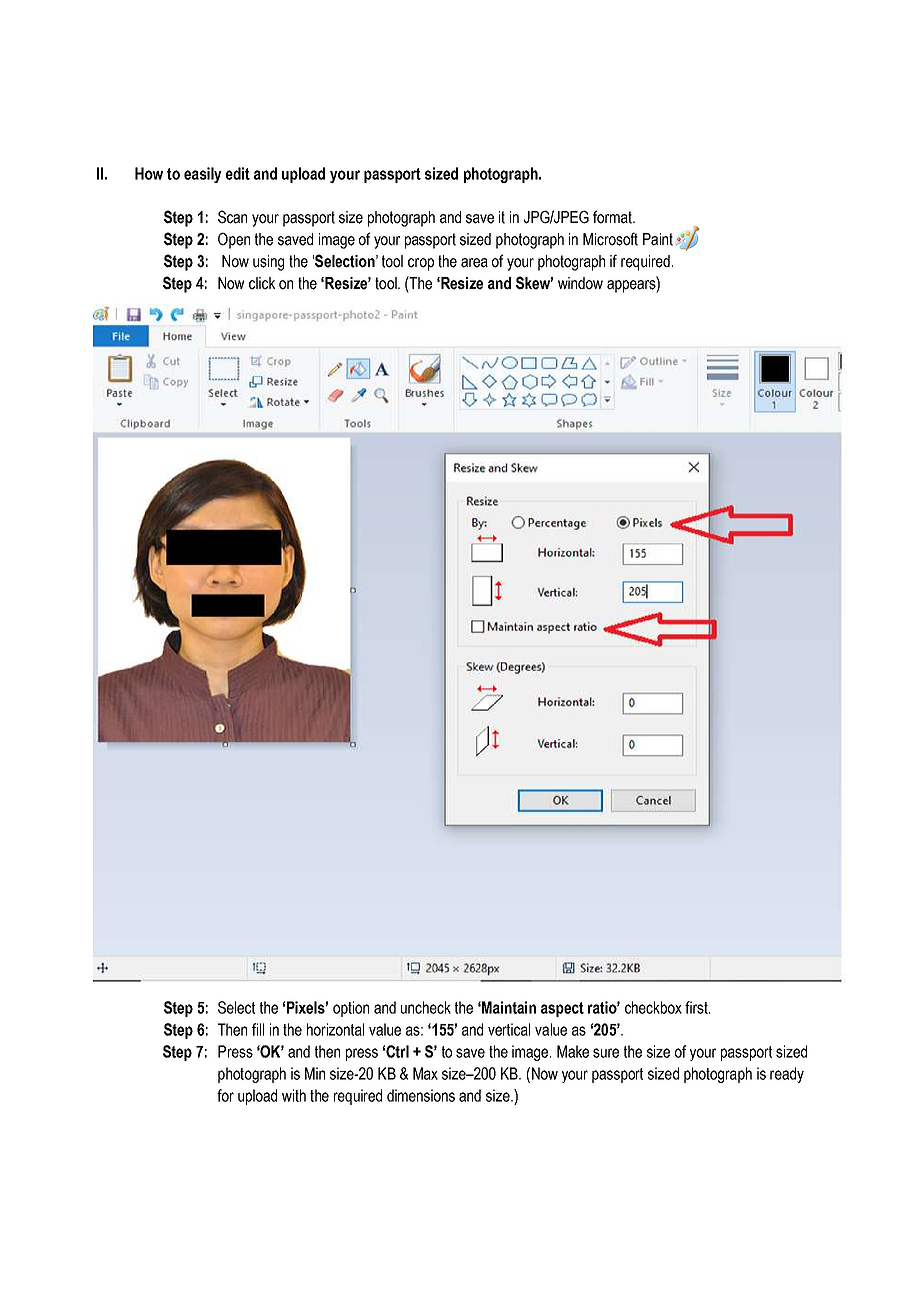 This screenshot has width=924, height=1308. What do you see at coordinates (658, 239) in the screenshot?
I see `Paint` at bounding box center [658, 239].
